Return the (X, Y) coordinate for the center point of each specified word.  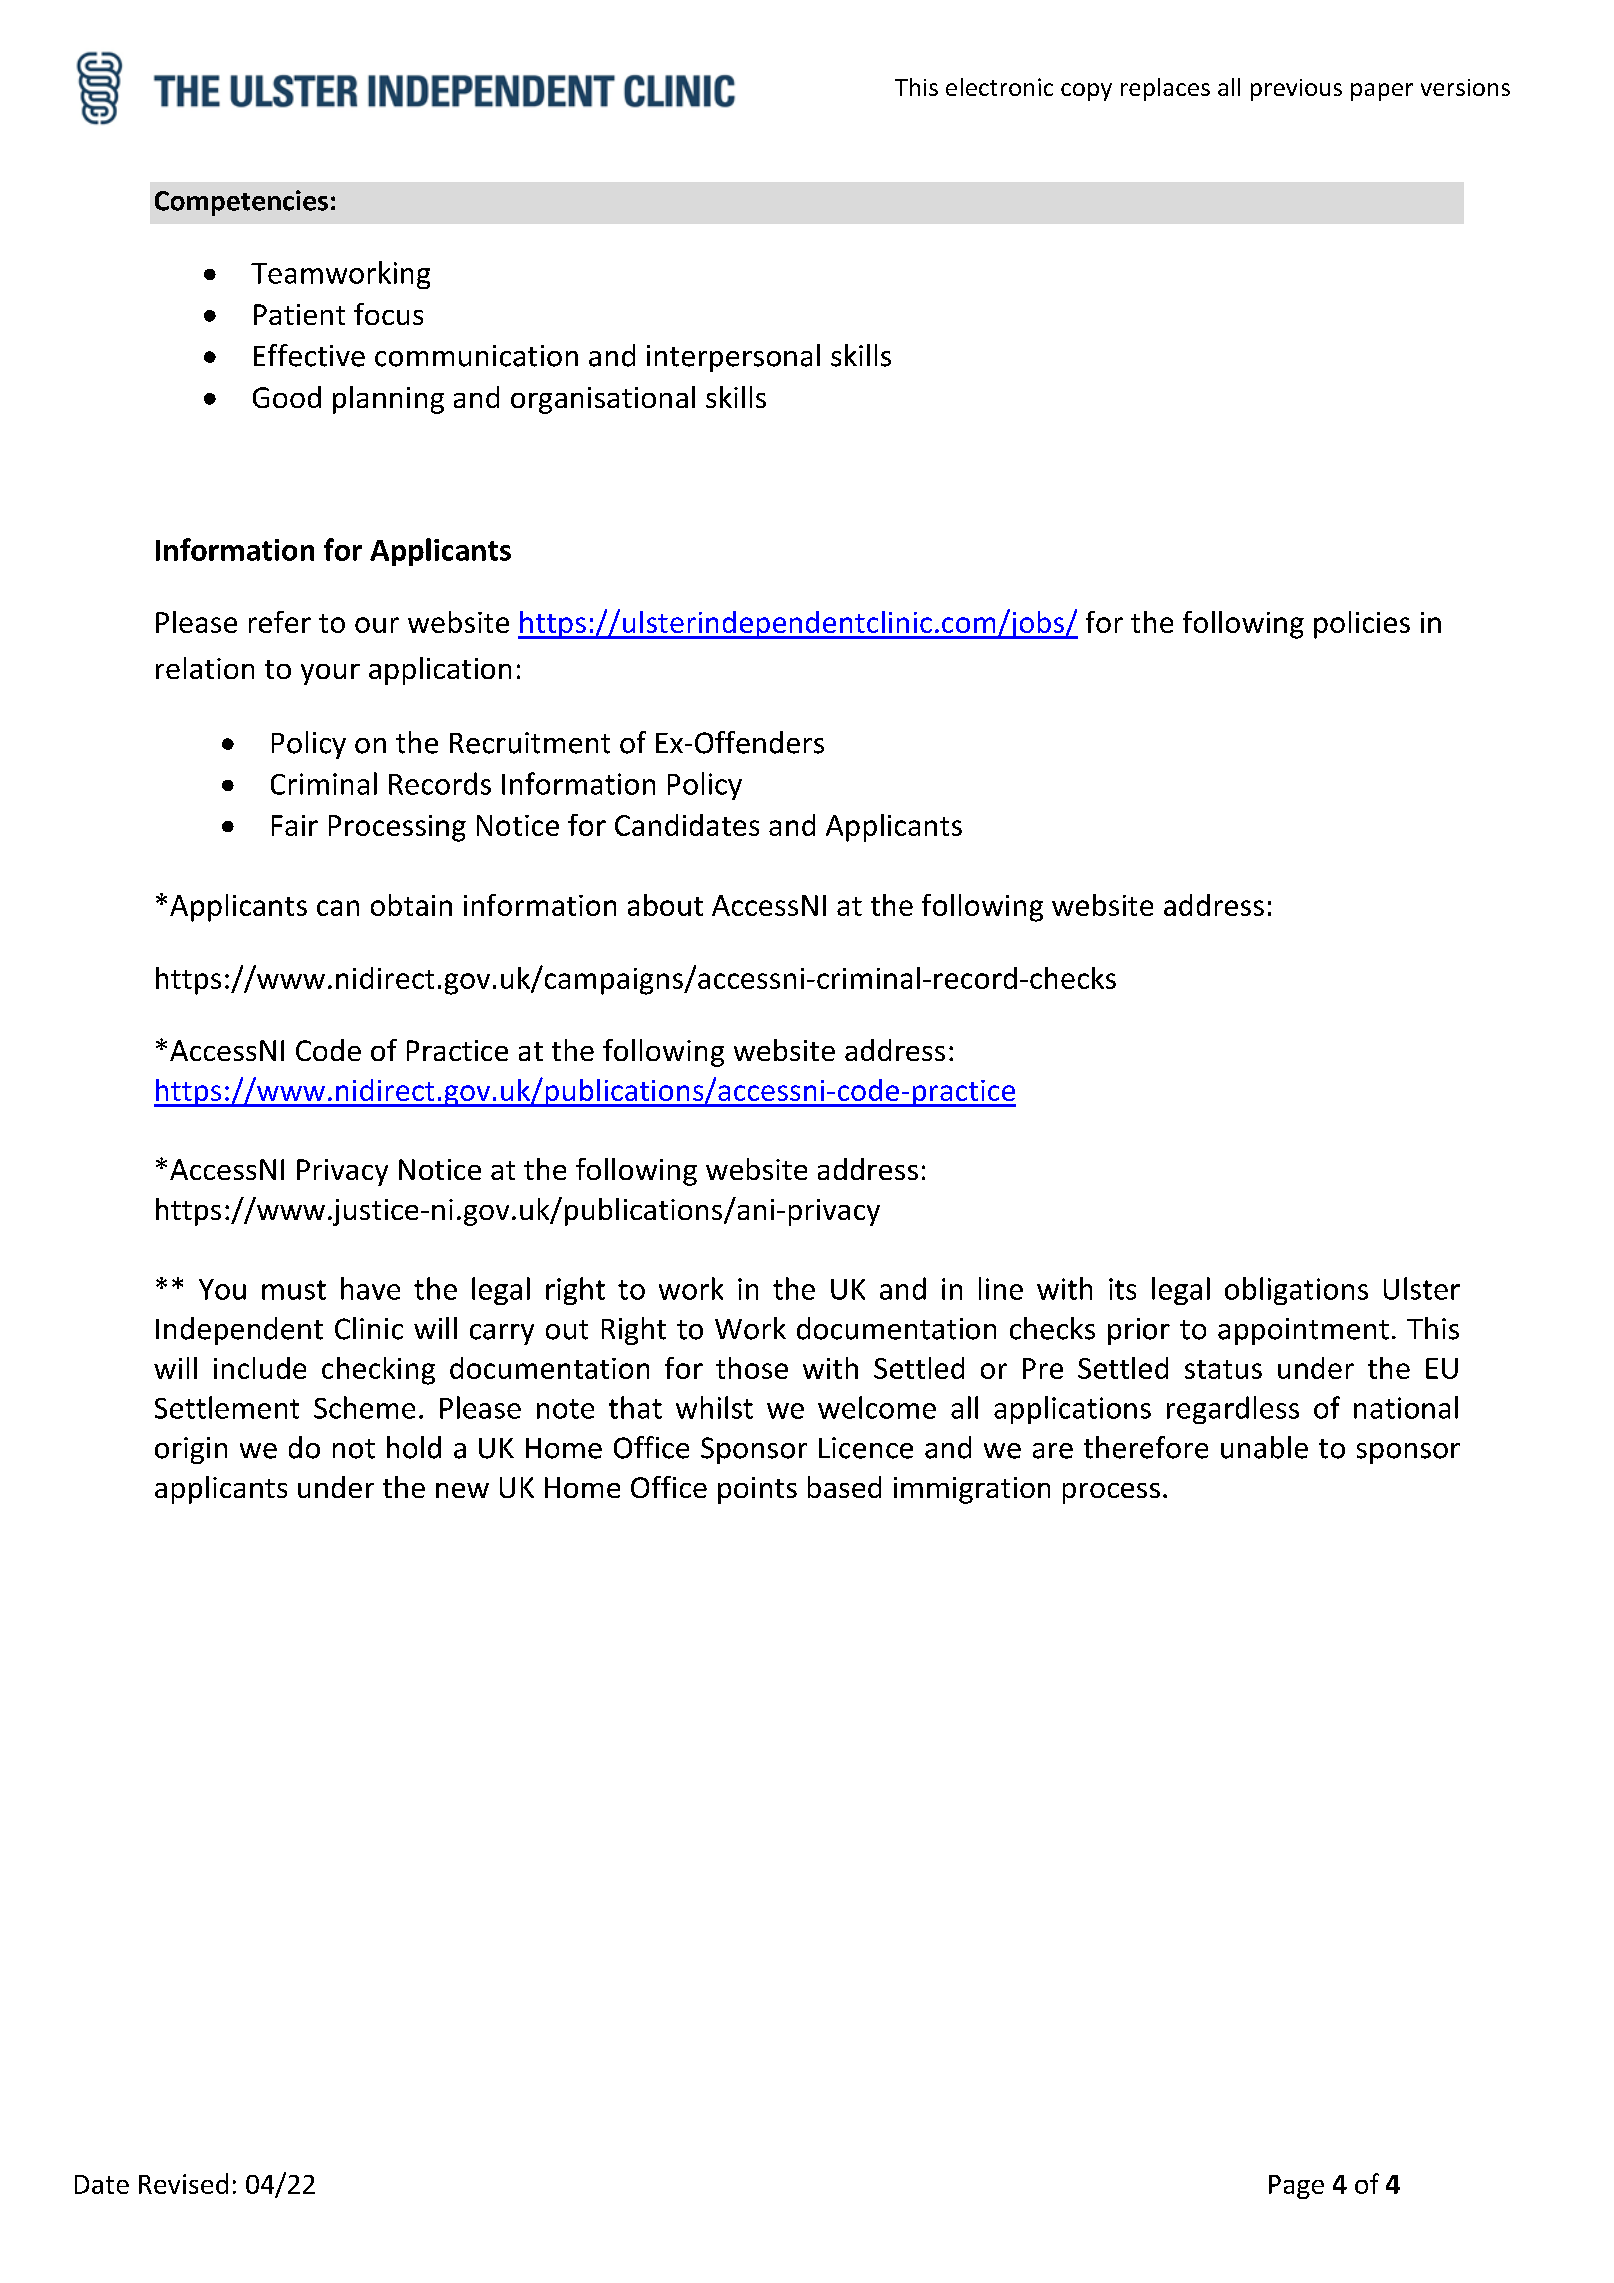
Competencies (241, 203)
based (844, 1487)
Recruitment (530, 743)
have (370, 1288)
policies (1362, 625)
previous (1296, 90)
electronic (999, 87)
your (330, 674)
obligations (1296, 1291)
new (462, 1490)
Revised (183, 2183)
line (1001, 1288)
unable (1264, 1447)
